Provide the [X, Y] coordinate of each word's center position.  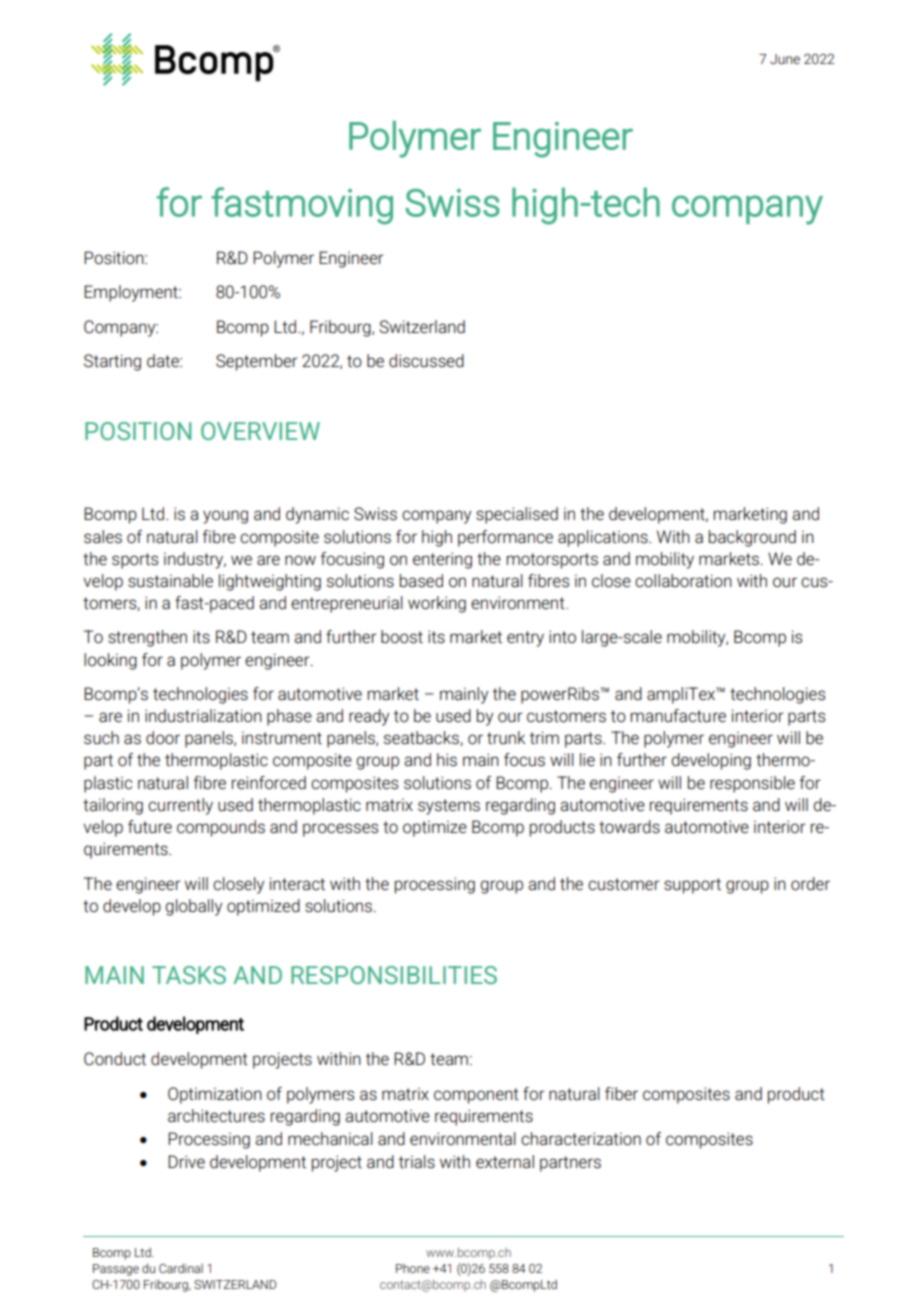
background [752, 538]
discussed [426, 361]
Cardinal [181, 1268]
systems [449, 807]
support [692, 886]
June [785, 59]
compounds [221, 828]
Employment [132, 293]
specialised [517, 515]
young [225, 517]
